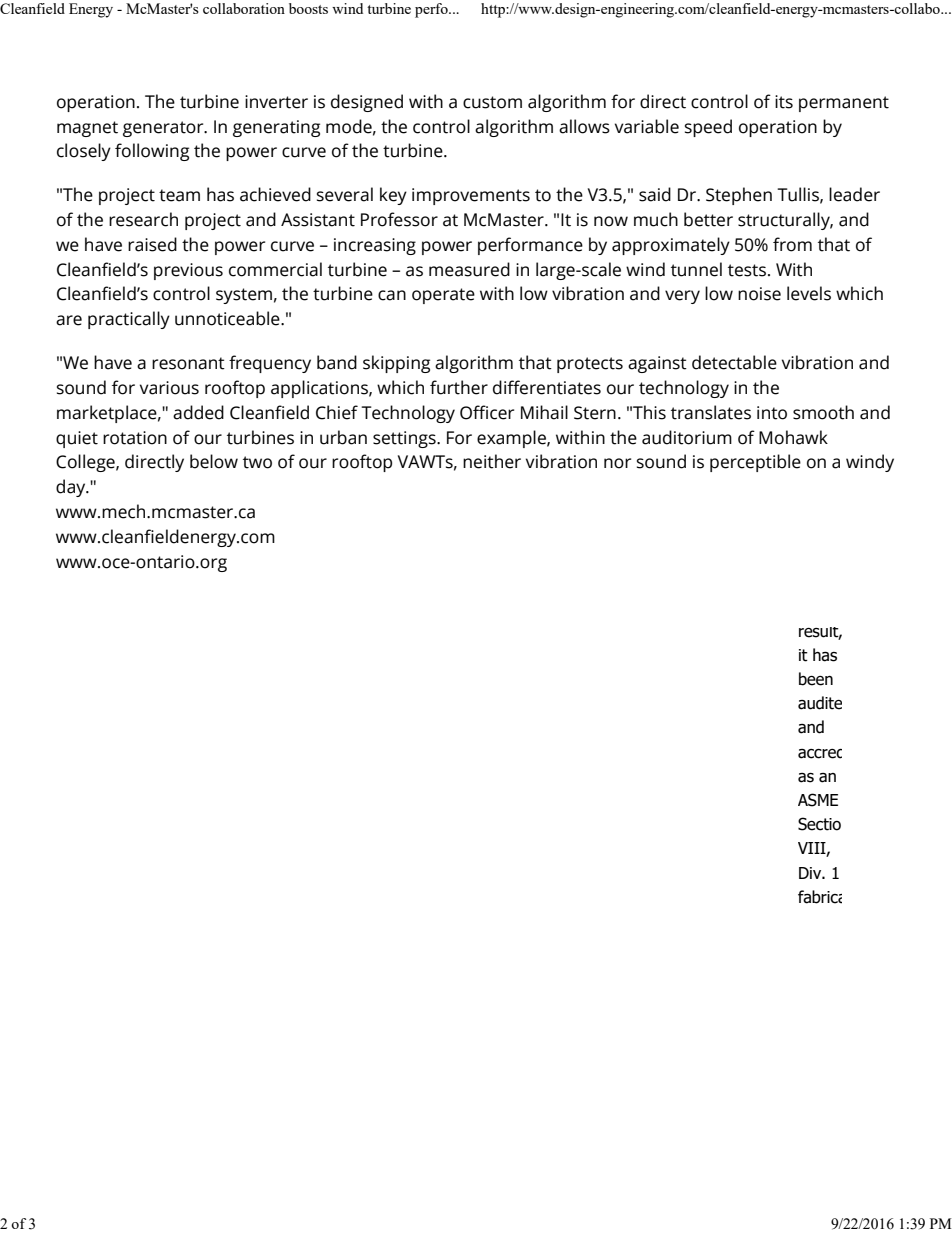  I want to click on below, so click(214, 461).
